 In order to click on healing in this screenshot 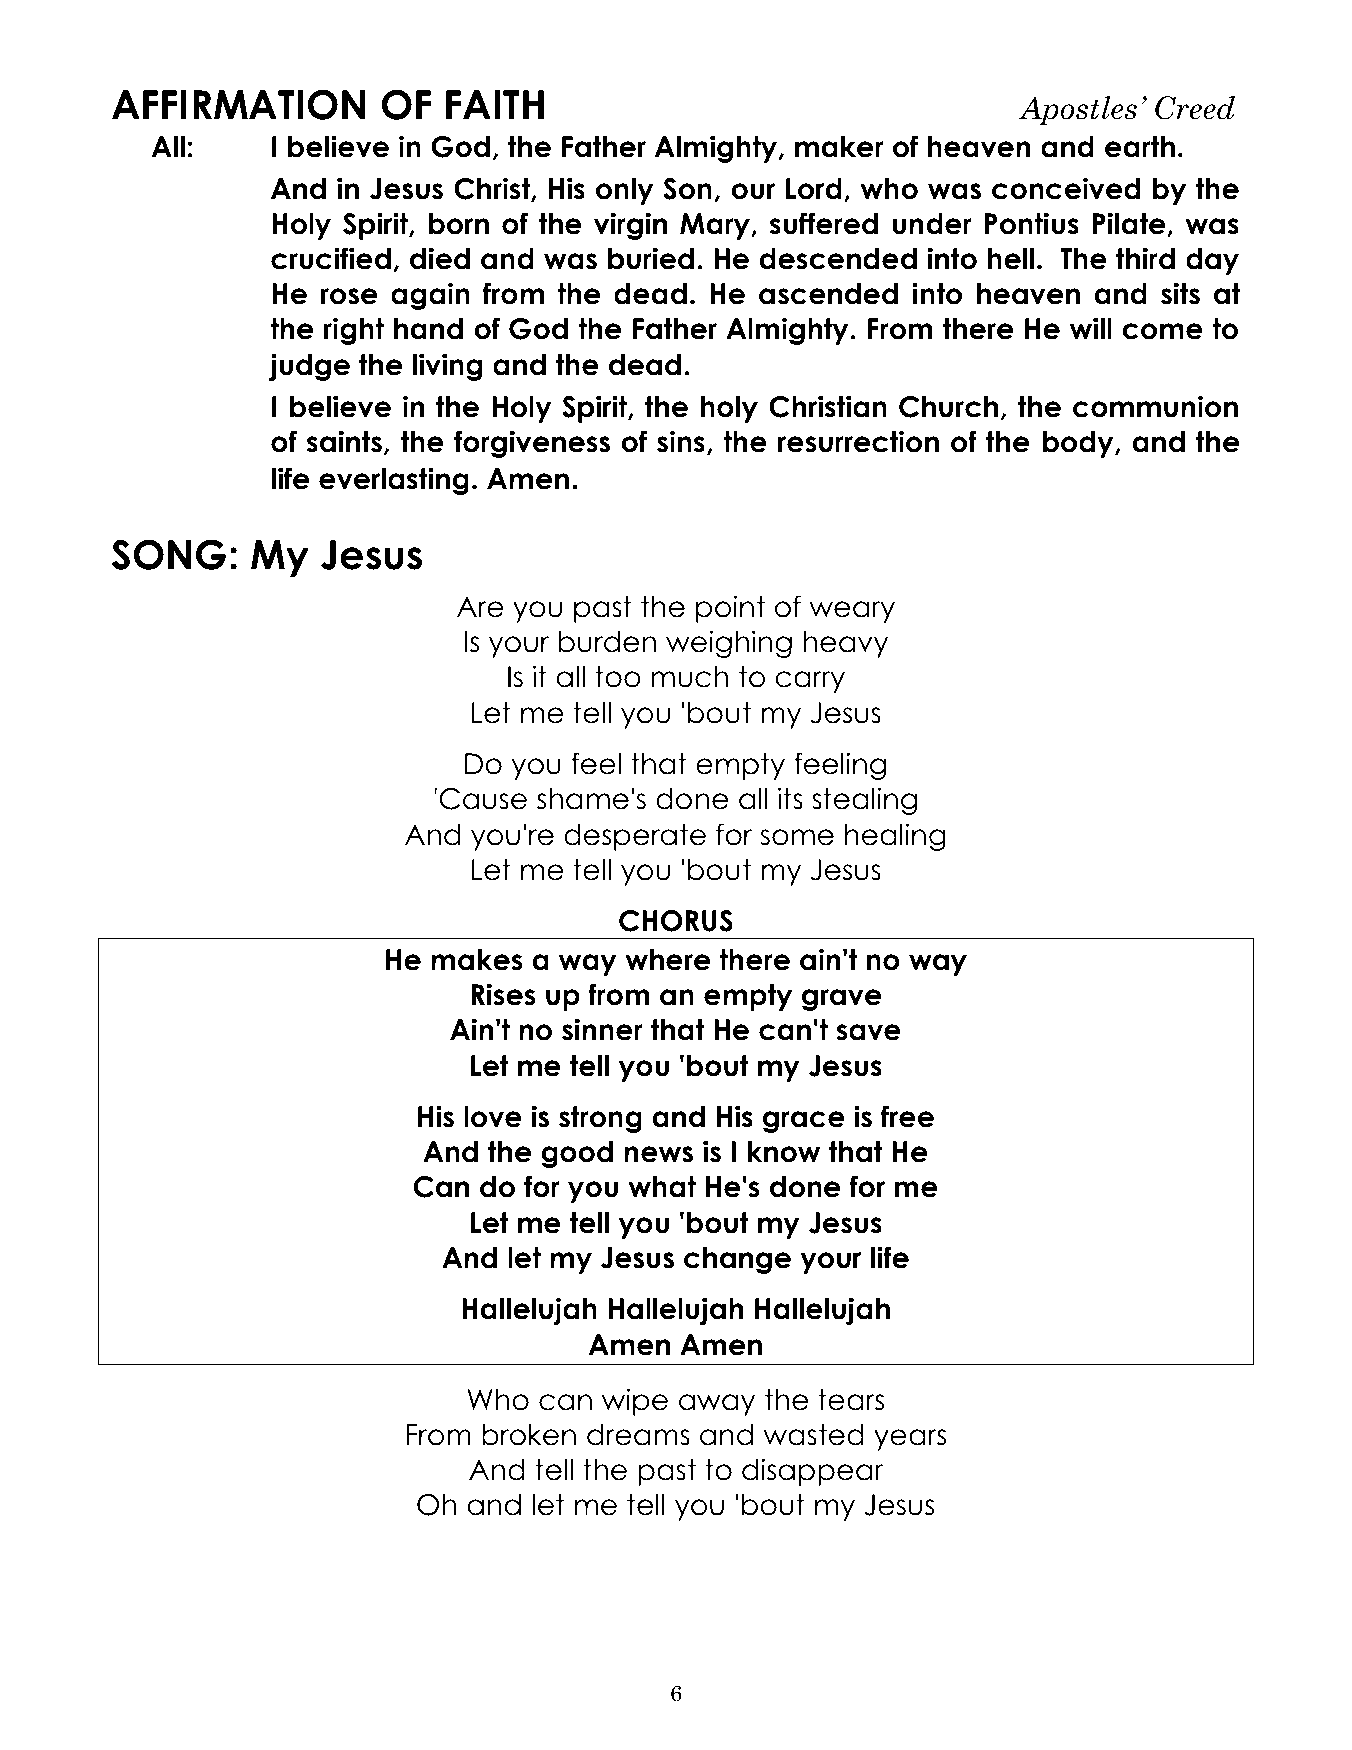, I will do `click(895, 837)`.
